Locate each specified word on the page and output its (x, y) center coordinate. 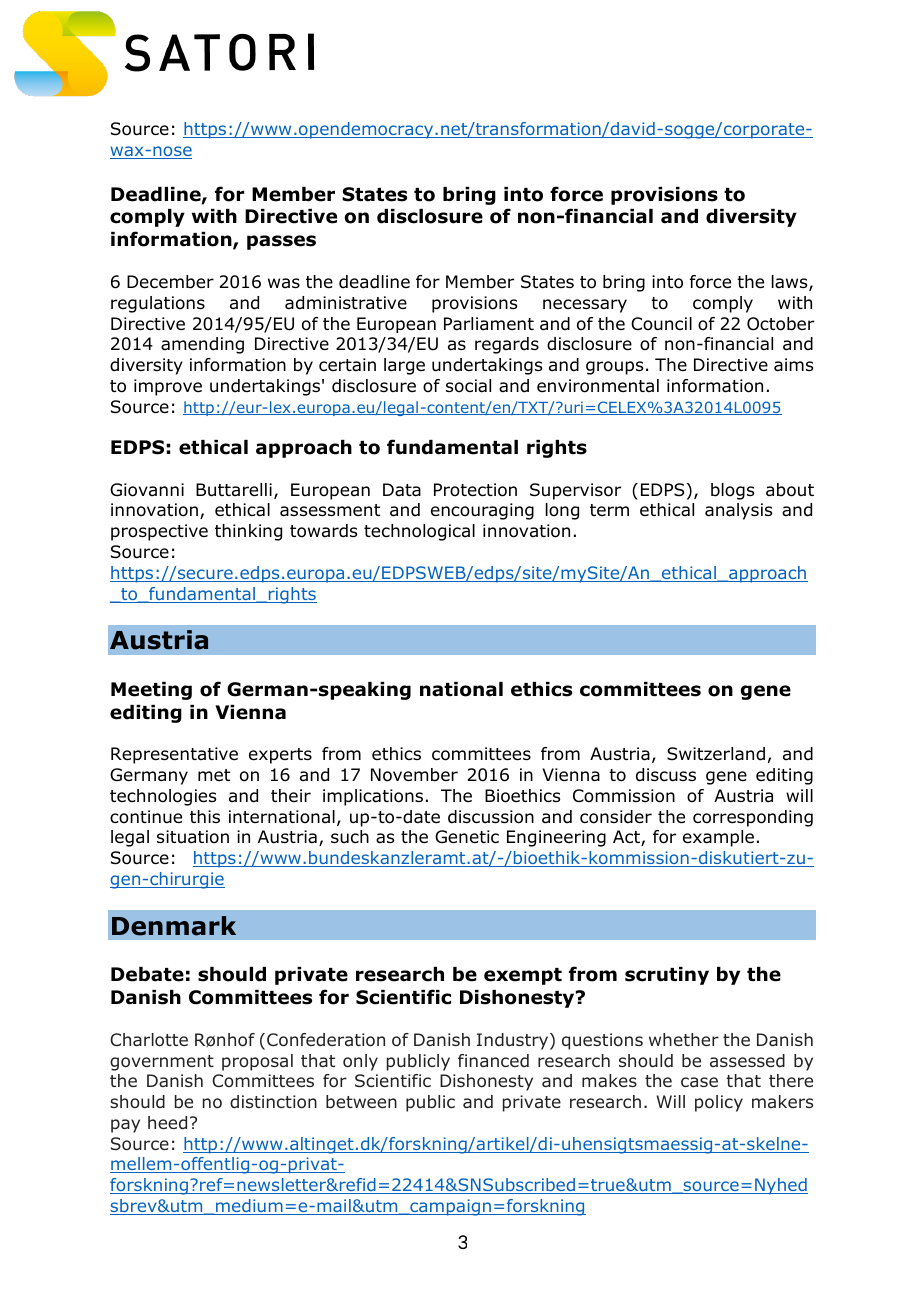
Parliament (489, 324)
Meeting (151, 691)
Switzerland (716, 754)
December (170, 282)
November (414, 775)
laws (791, 283)
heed (167, 1123)
